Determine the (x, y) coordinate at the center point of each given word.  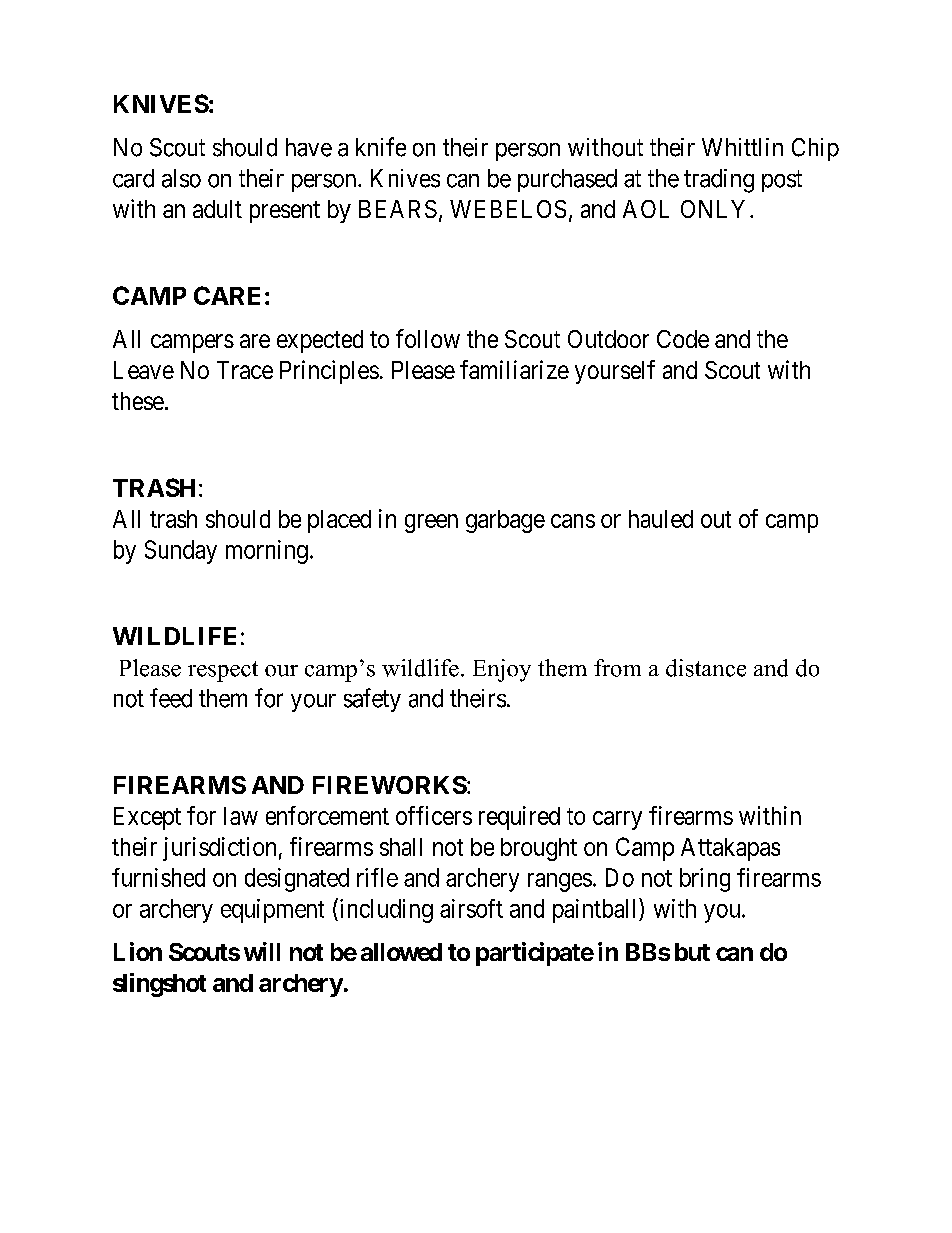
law (241, 816)
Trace (245, 370)
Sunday (181, 552)
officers (434, 815)
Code (683, 339)
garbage (505, 521)
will (262, 951)
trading (719, 181)
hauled (661, 519)
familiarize (514, 369)
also (181, 178)
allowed (401, 952)
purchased (567, 180)
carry (617, 820)
